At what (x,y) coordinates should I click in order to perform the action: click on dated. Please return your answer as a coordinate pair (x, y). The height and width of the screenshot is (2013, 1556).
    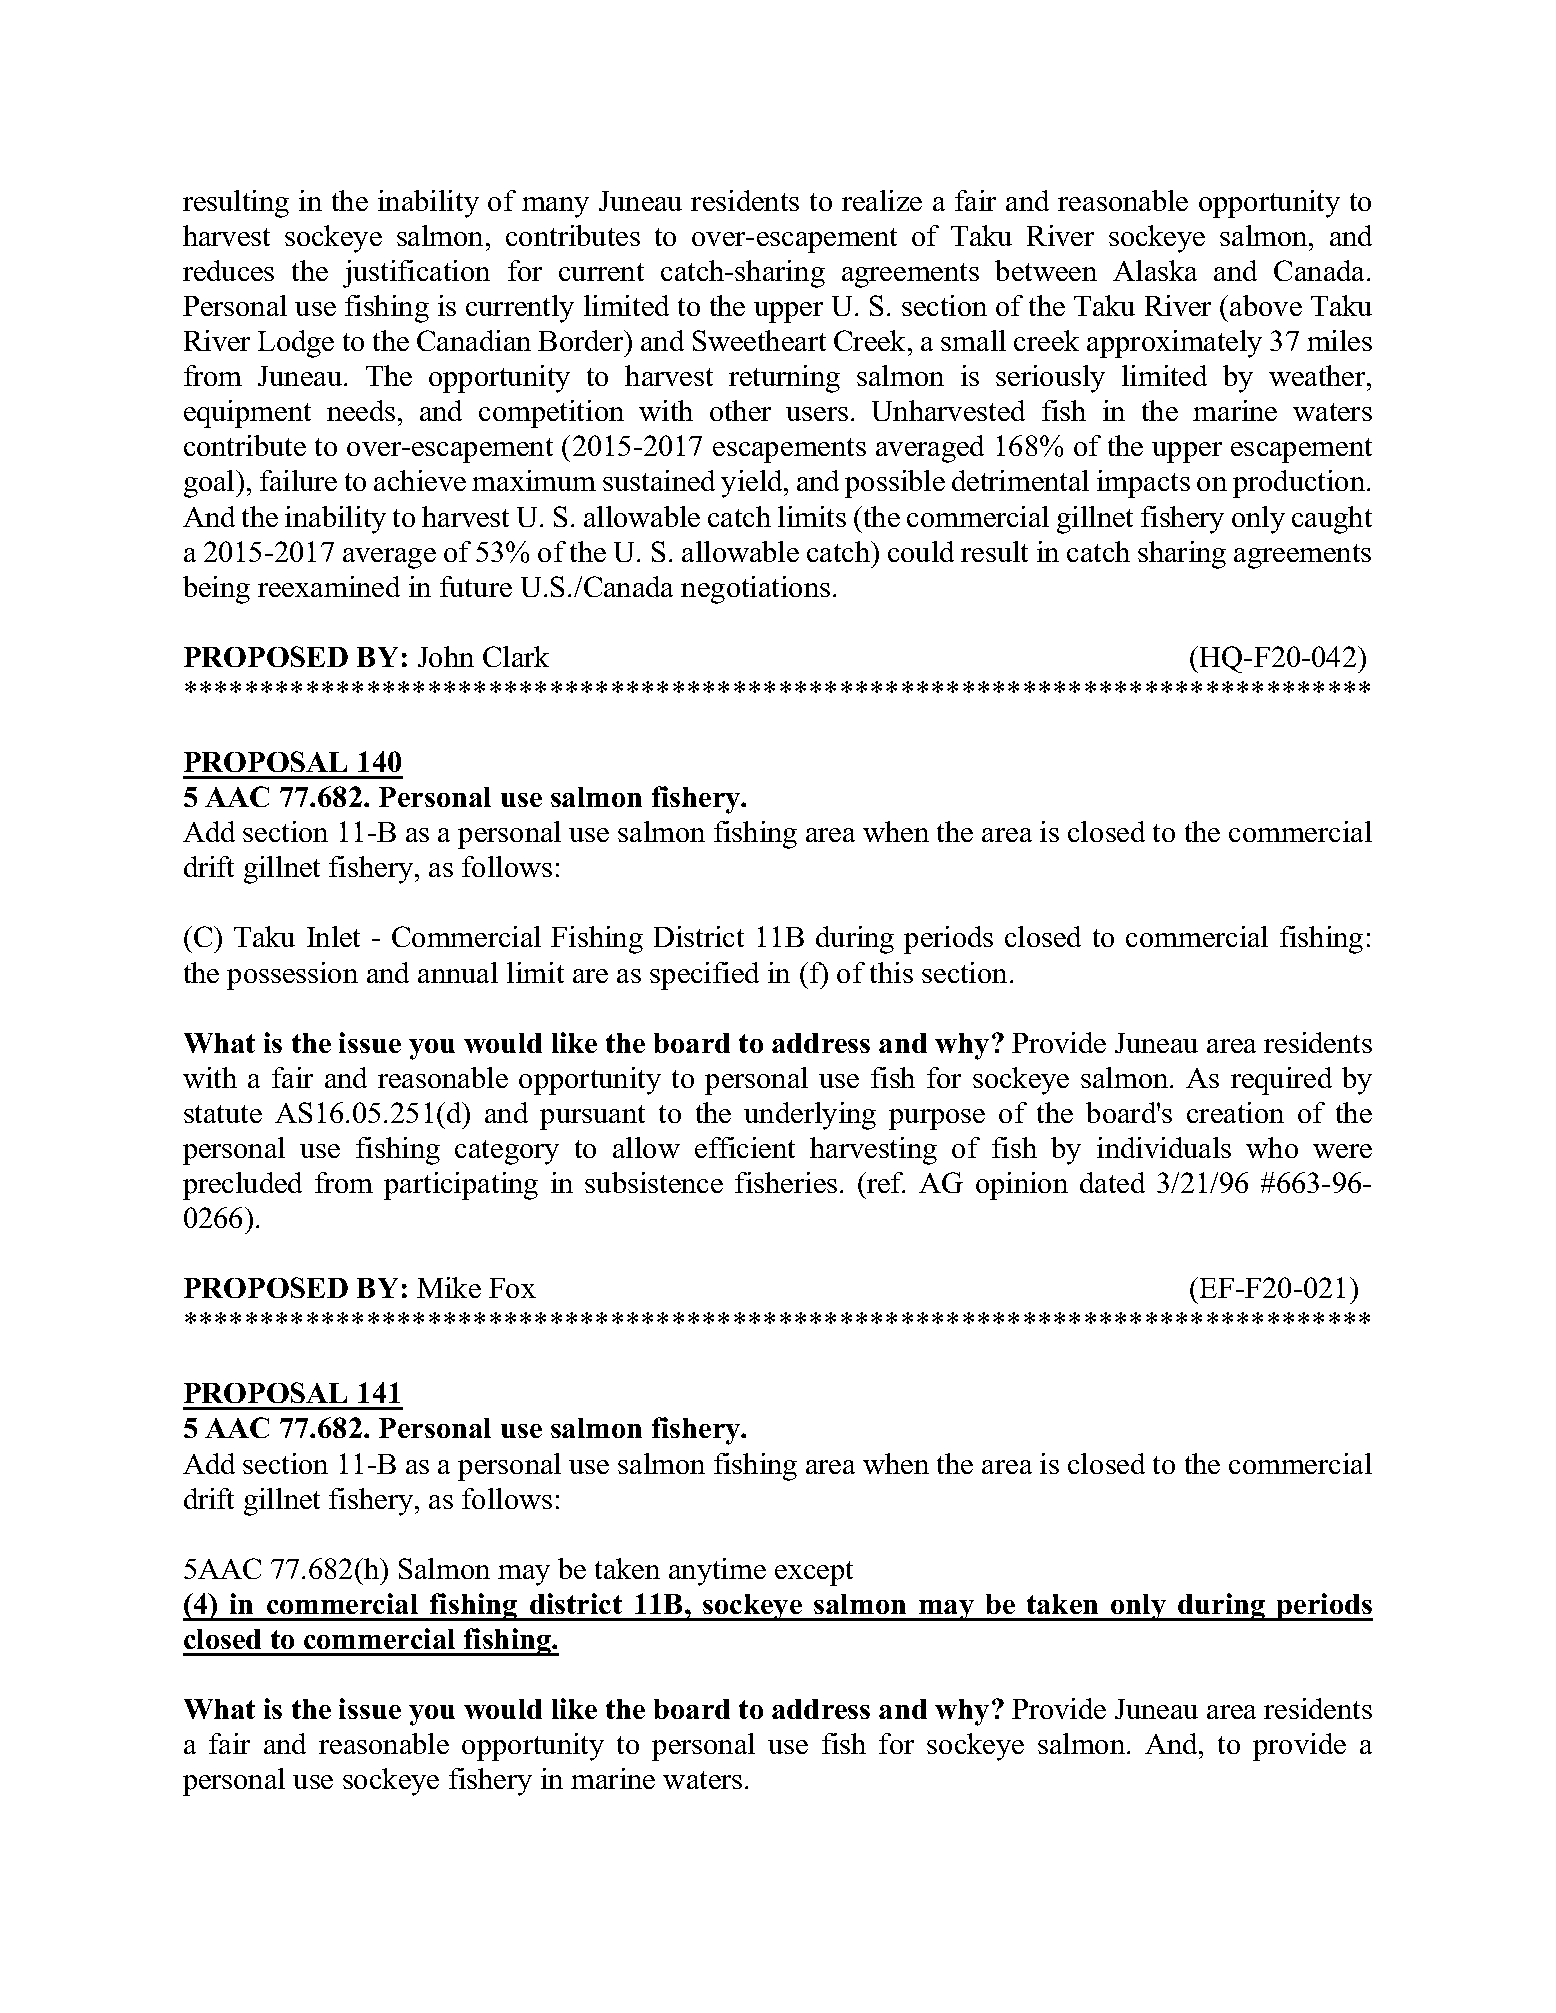
    Looking at the image, I should click on (1112, 1182).
